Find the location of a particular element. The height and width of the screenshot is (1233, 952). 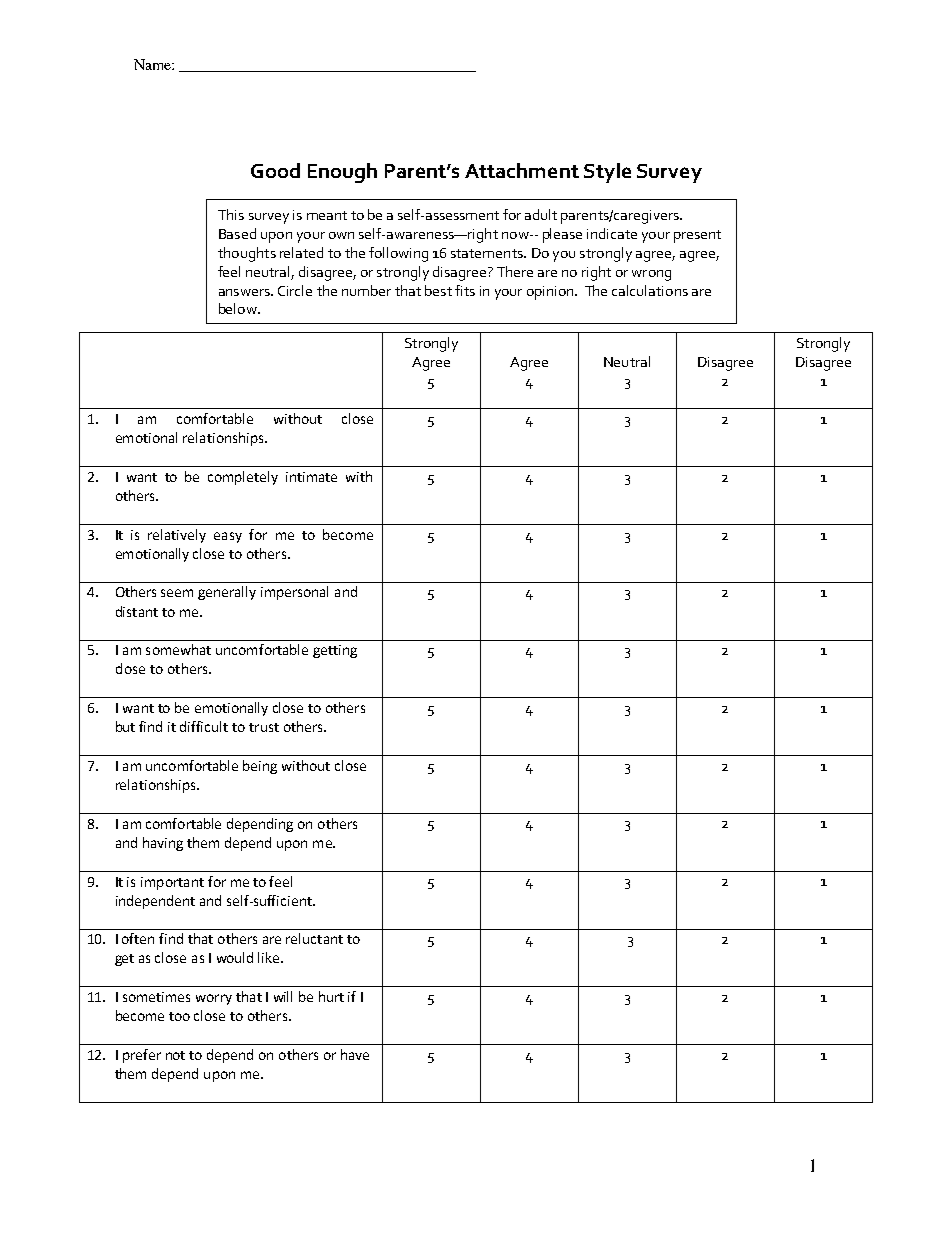

have is located at coordinates (355, 1054).
